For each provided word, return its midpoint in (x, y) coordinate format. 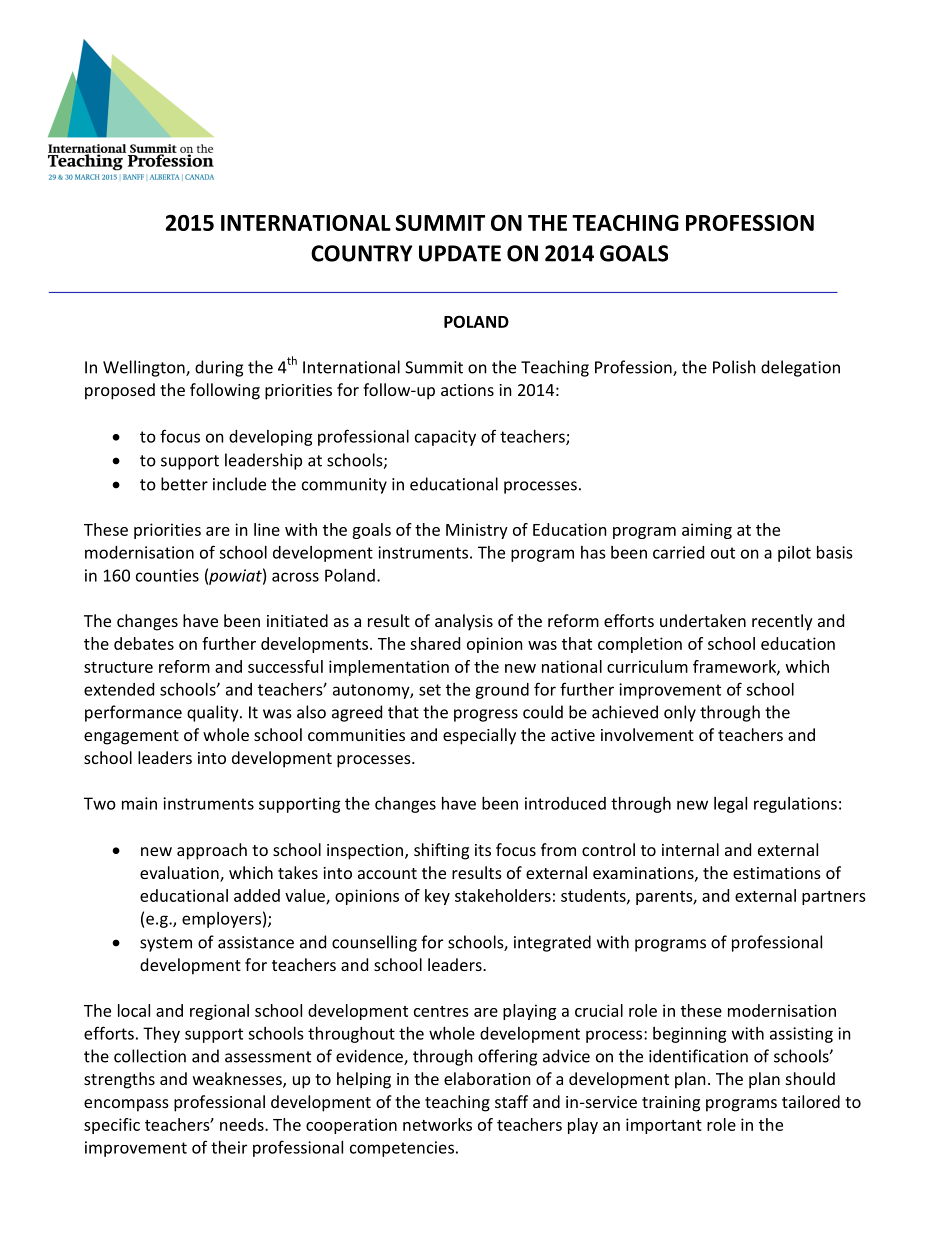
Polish (734, 367)
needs (243, 1124)
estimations (777, 873)
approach (212, 851)
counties (167, 575)
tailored (811, 1101)
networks (437, 1124)
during (219, 368)
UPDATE (460, 253)
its (483, 850)
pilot (794, 554)
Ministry (477, 531)
